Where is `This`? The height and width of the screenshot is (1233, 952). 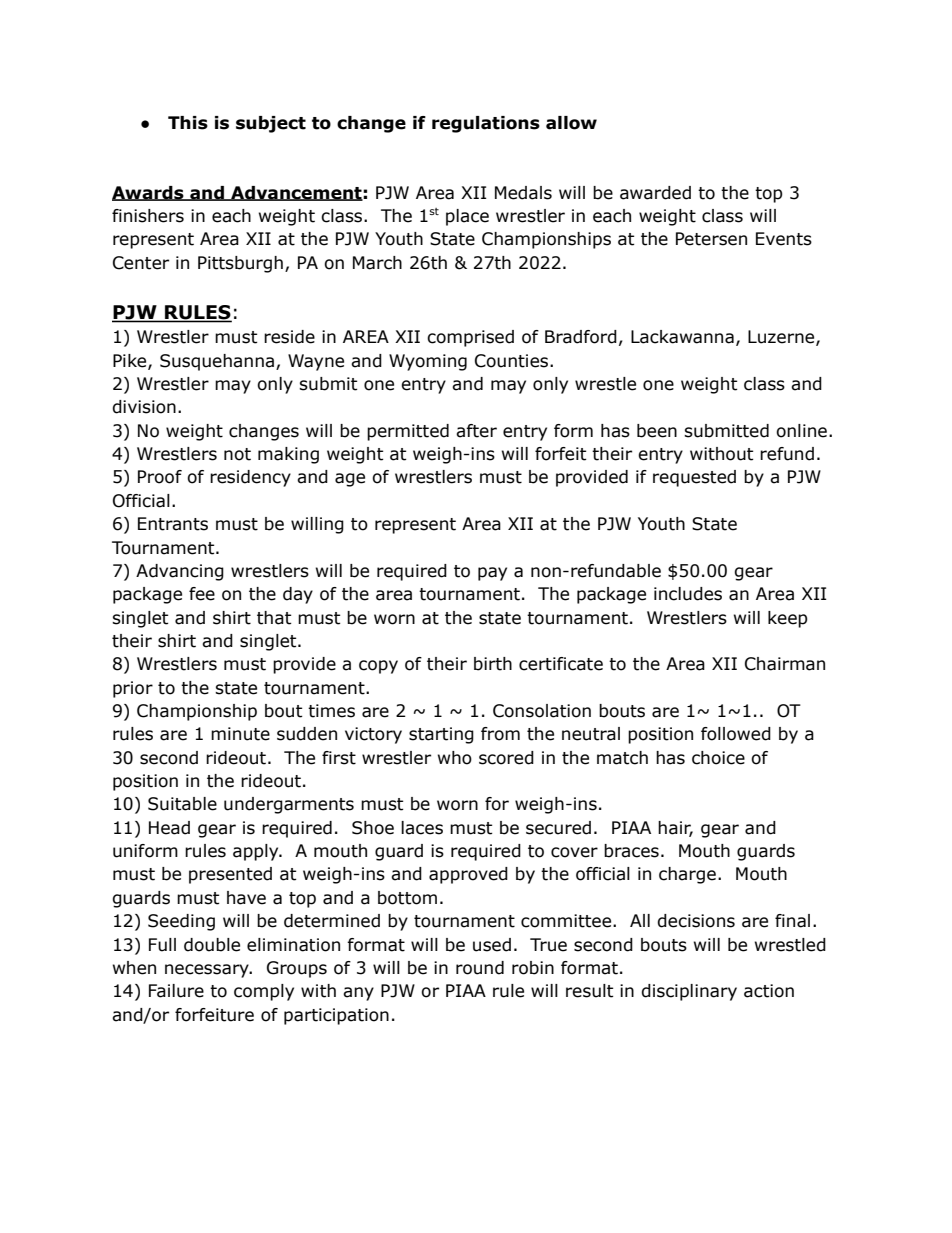 This is located at coordinates (188, 123).
